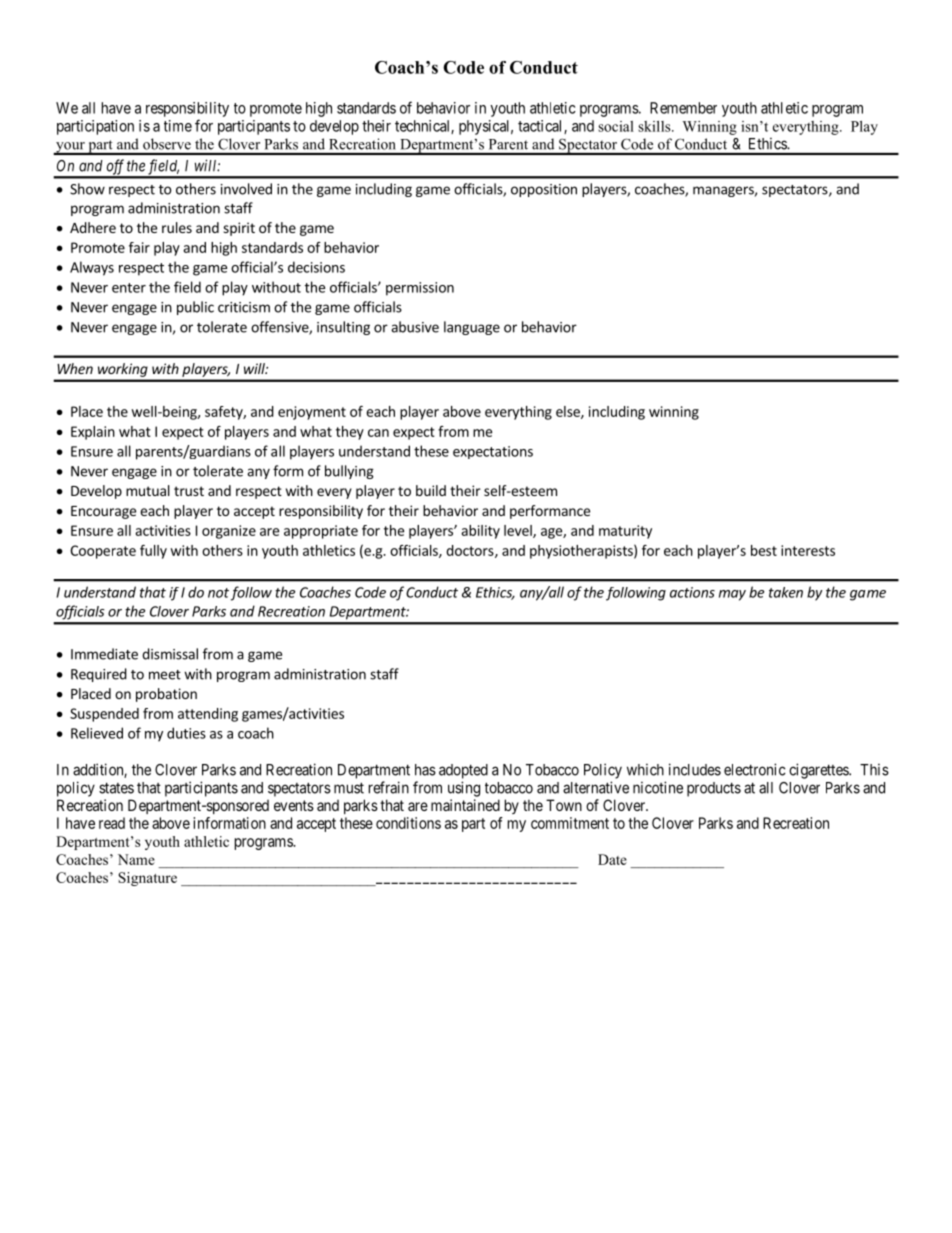 The image size is (952, 1233). Describe the element at coordinates (178, 126) in the screenshot. I see `time` at that location.
